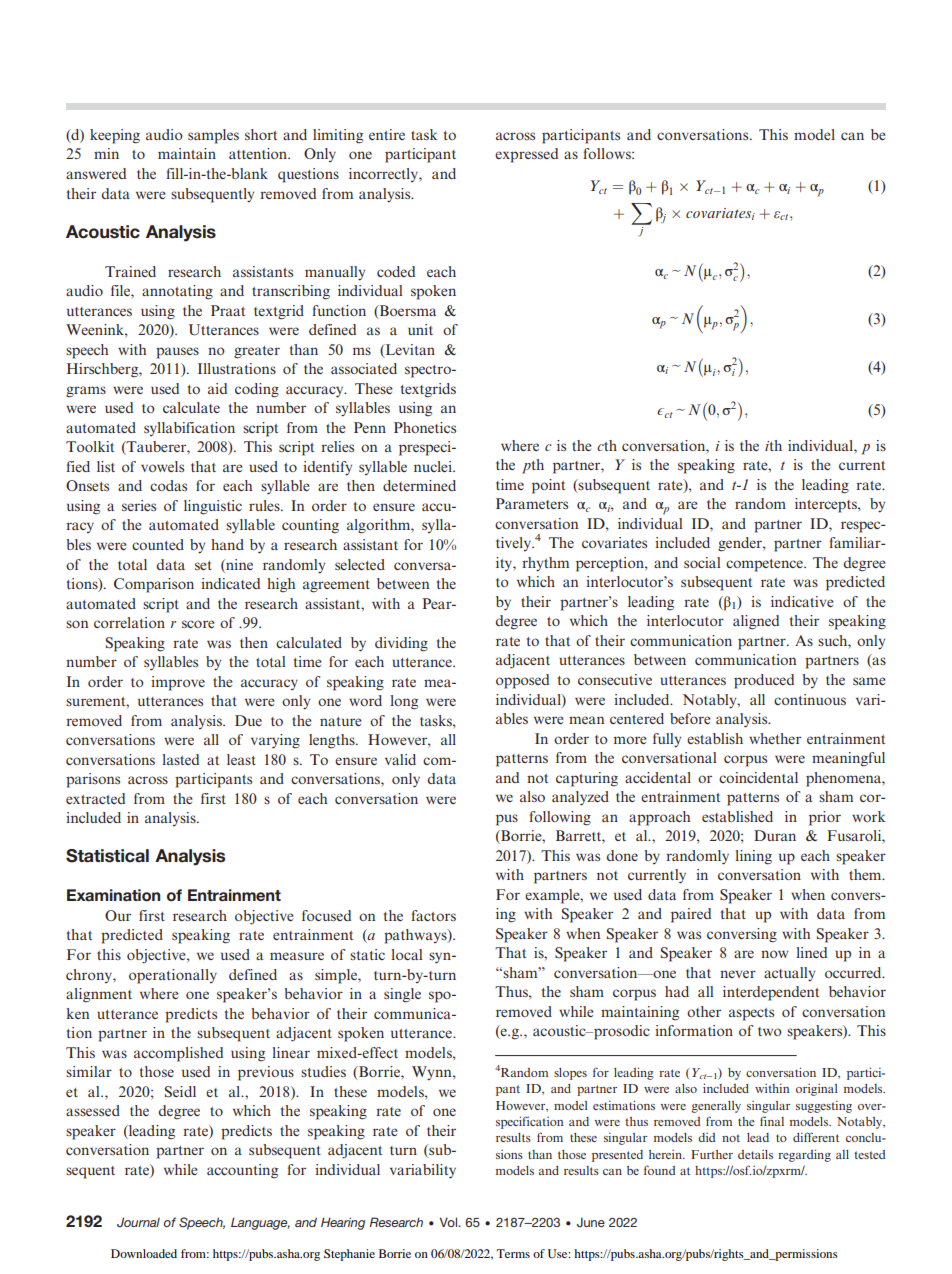 The image size is (952, 1274). I want to click on single, so click(402, 995).
